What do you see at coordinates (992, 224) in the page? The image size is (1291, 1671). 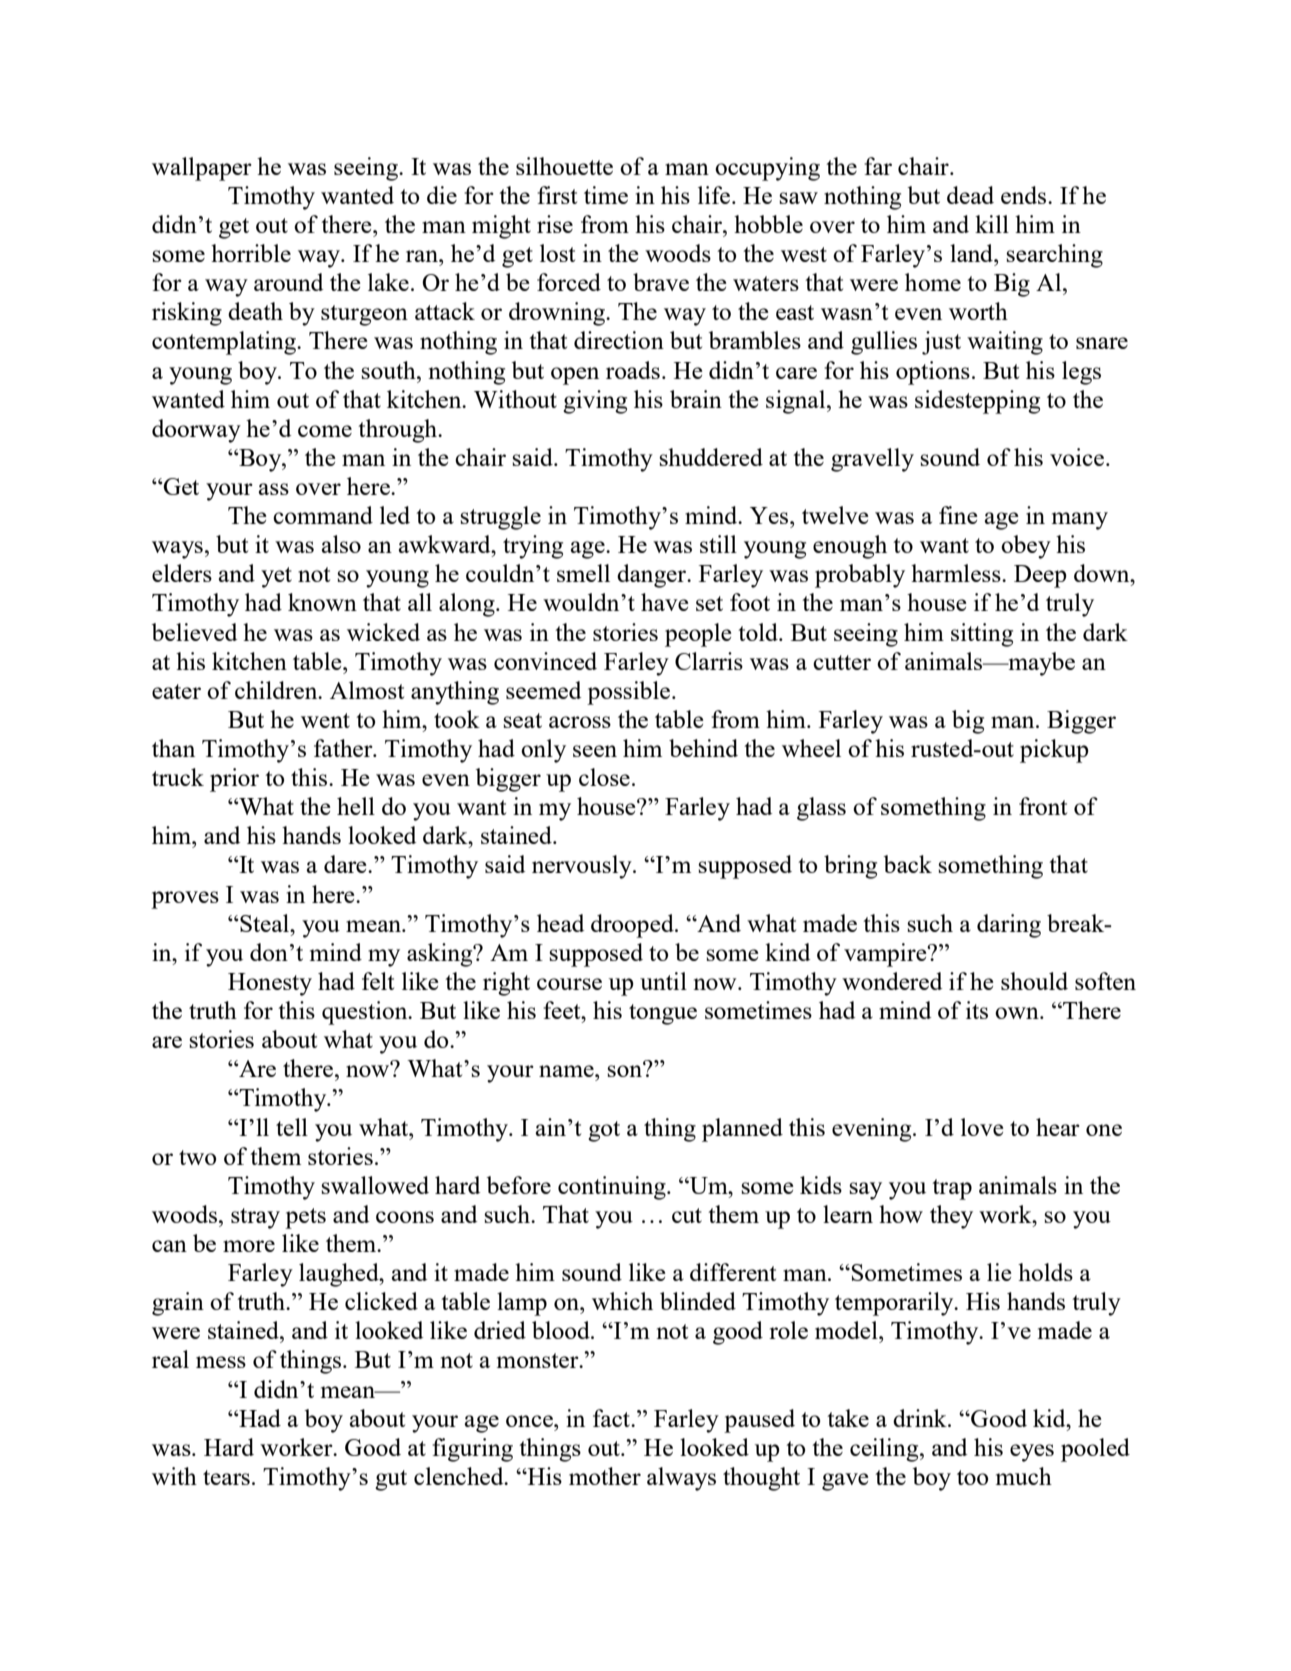 I see `kill` at bounding box center [992, 224].
